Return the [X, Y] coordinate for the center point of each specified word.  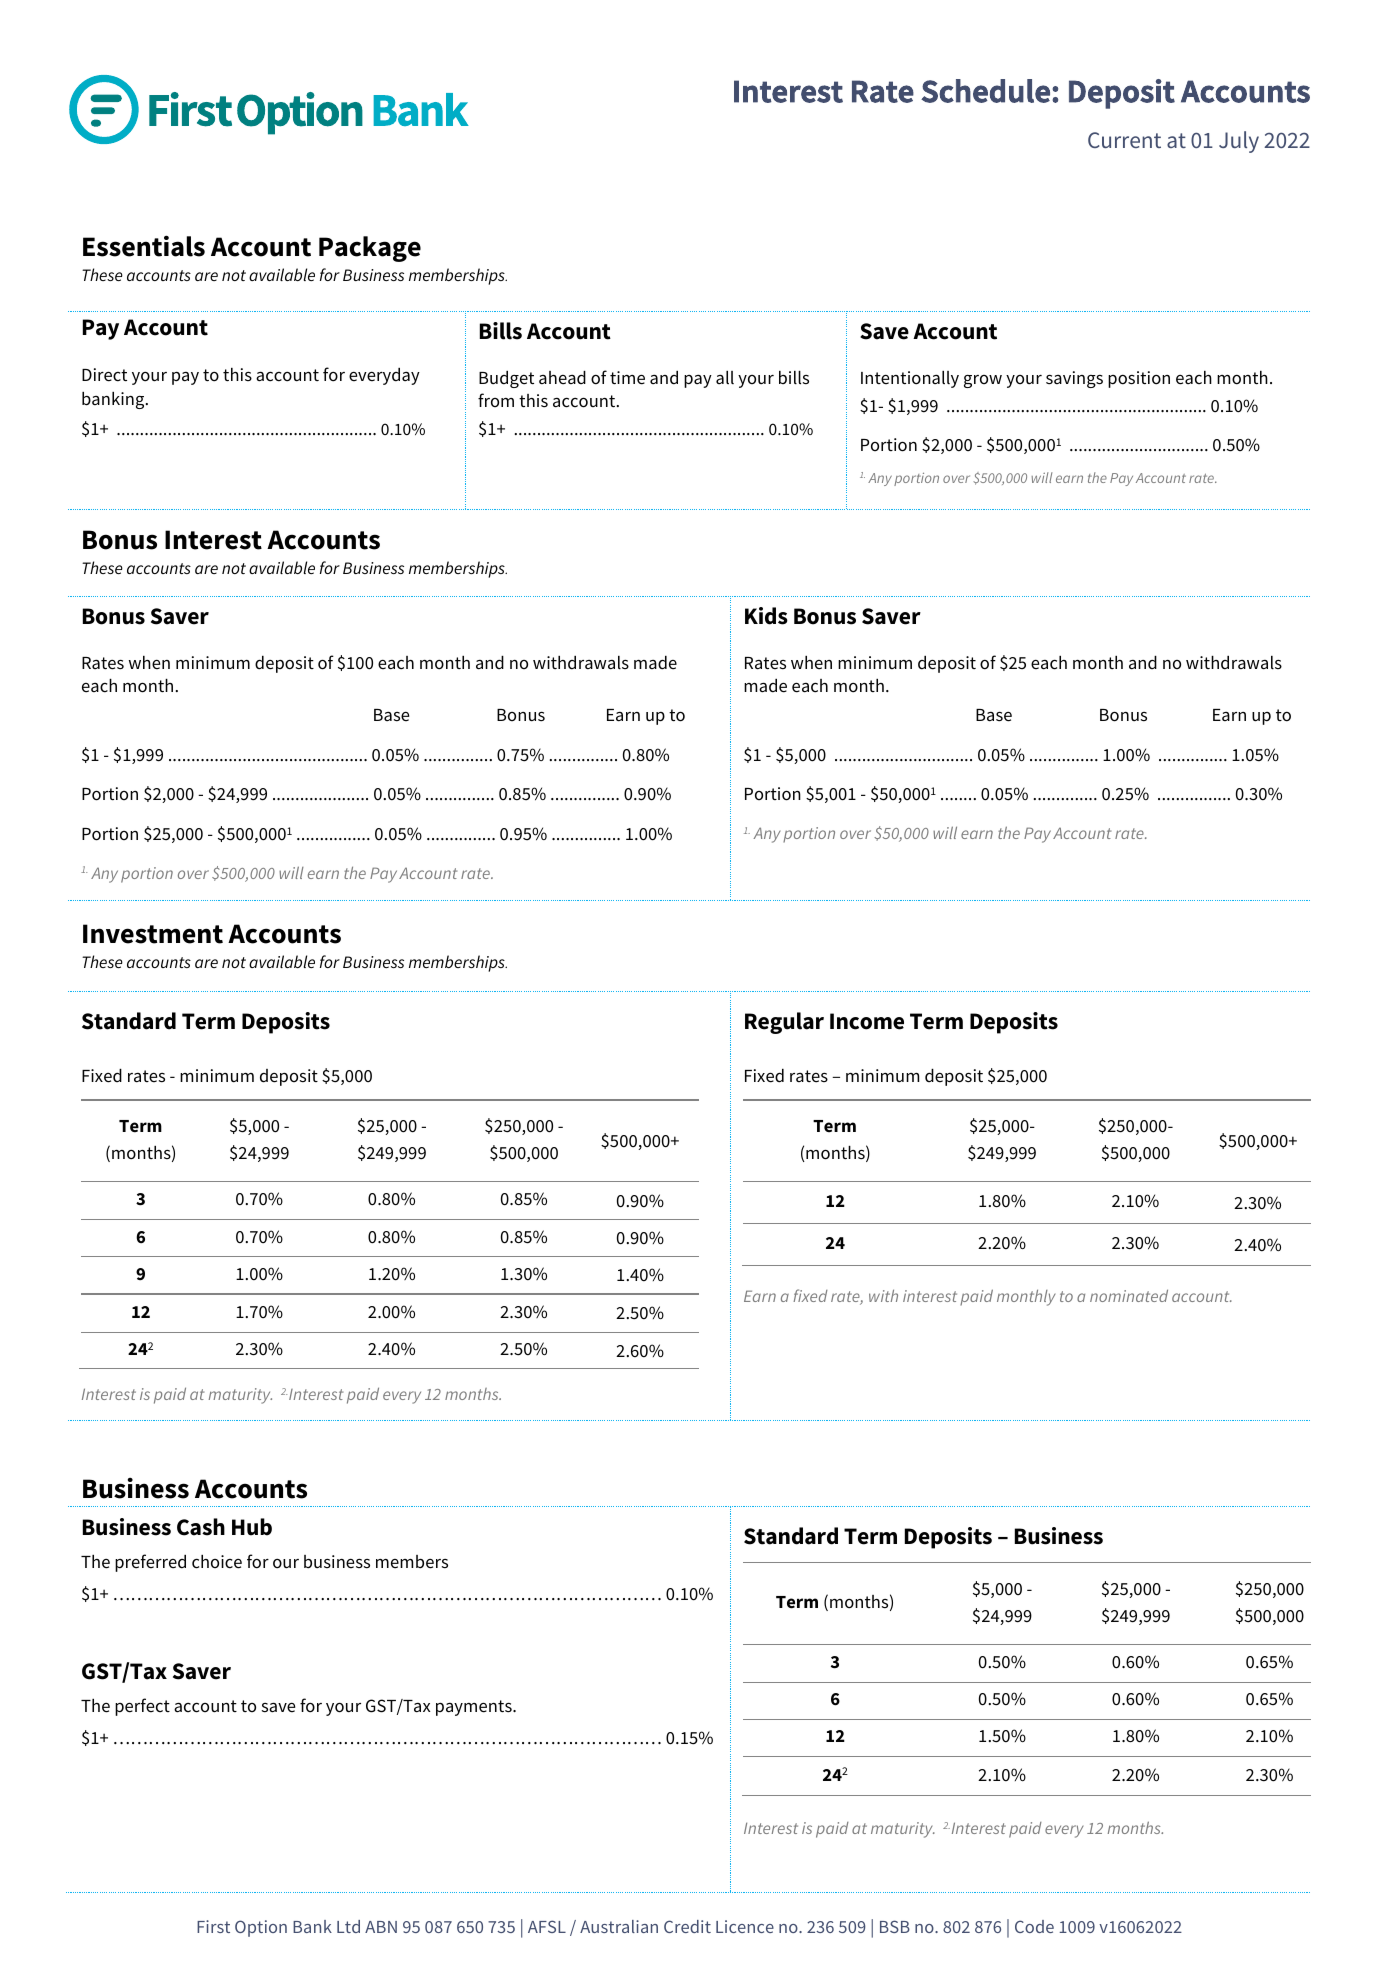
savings [1074, 379]
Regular [784, 1023]
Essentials [144, 246]
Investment [153, 934]
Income [867, 1021]
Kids [766, 616]
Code [1034, 1926]
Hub [252, 1527]
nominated [1129, 1295]
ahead [562, 378]
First [213, 1926]
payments [475, 1708]
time [627, 378]
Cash [201, 1527]
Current [1124, 140]
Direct [104, 375]
